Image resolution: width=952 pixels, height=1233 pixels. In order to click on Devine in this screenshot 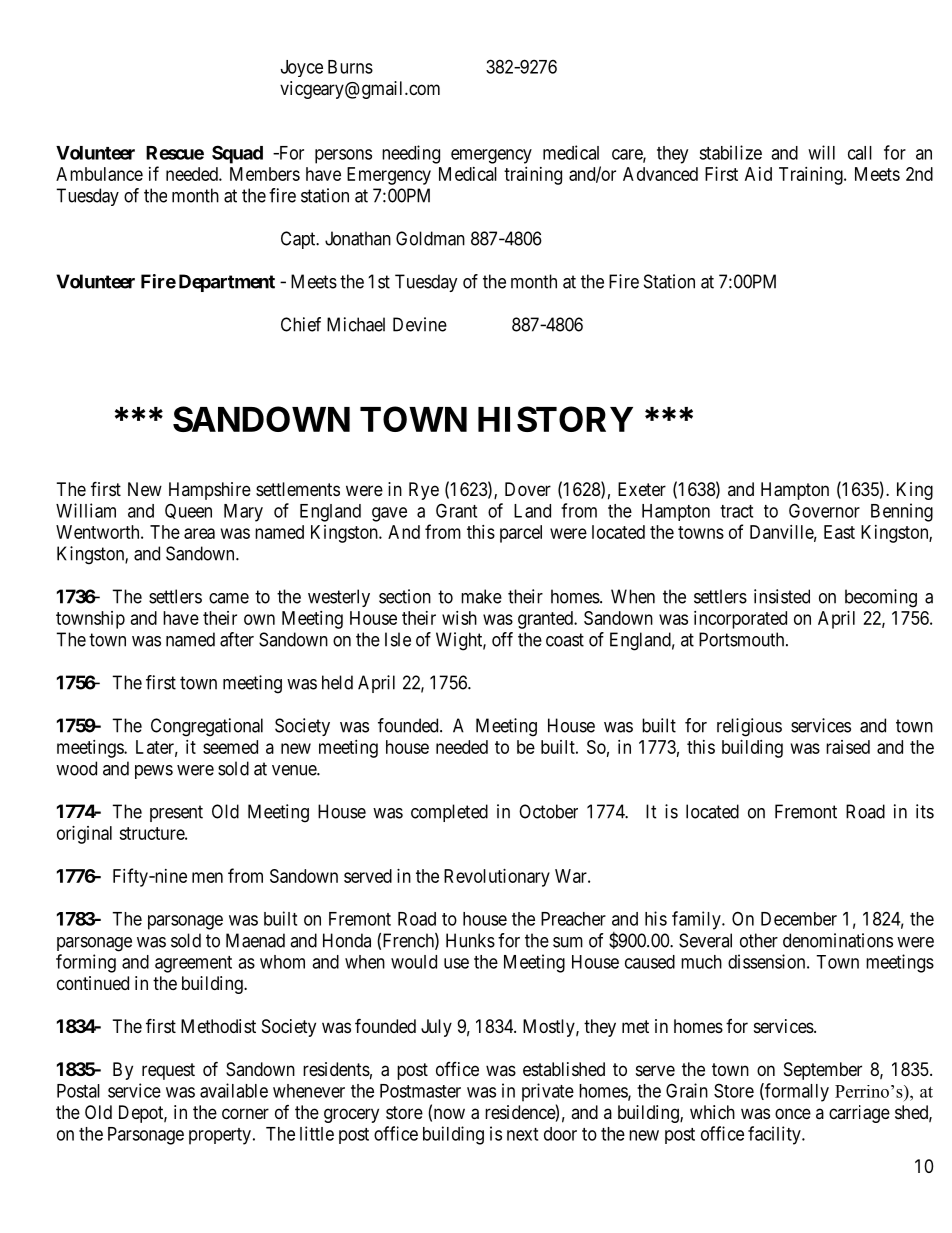, I will do `click(420, 324)`.
